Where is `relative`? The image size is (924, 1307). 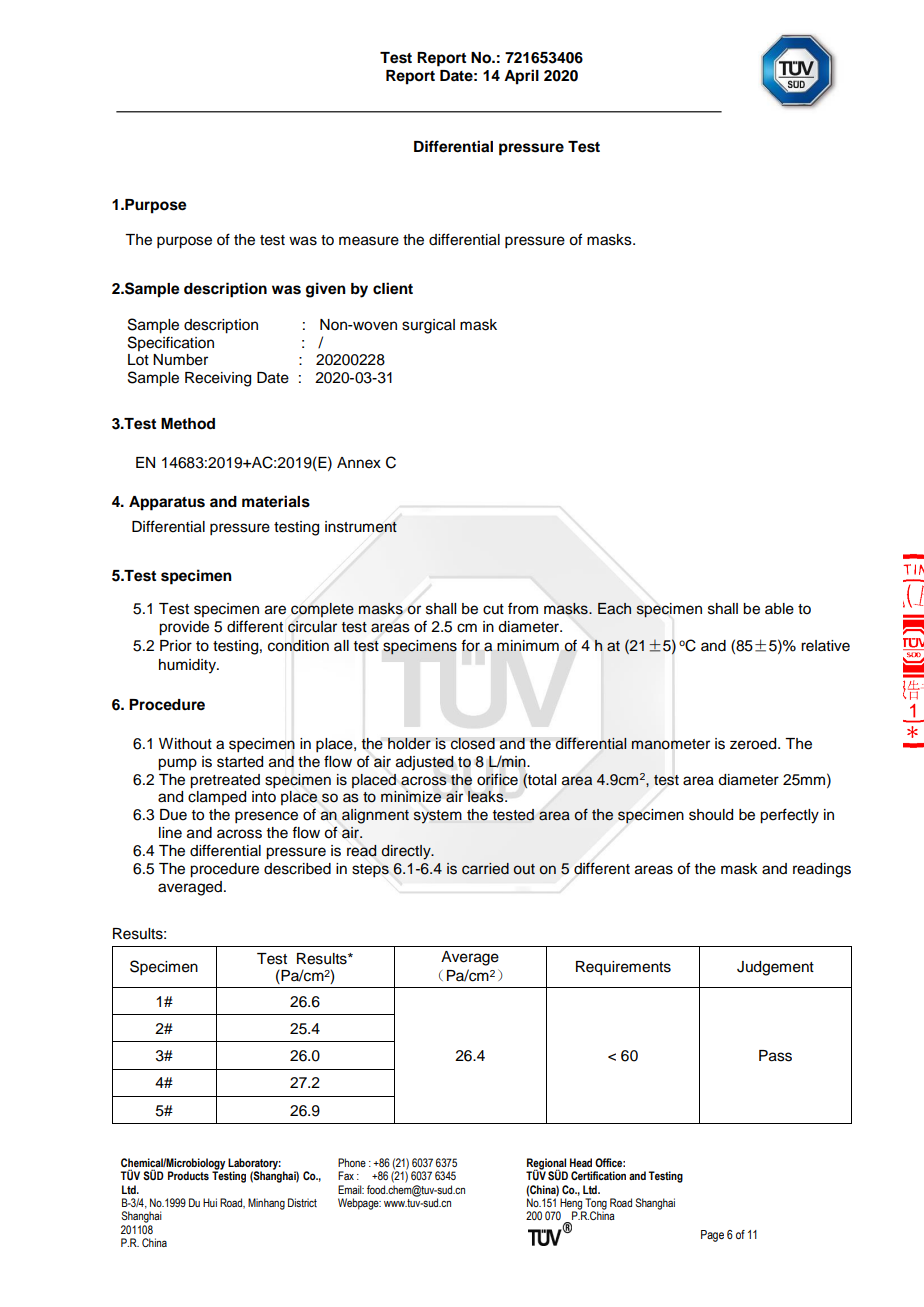
relative is located at coordinates (825, 646).
